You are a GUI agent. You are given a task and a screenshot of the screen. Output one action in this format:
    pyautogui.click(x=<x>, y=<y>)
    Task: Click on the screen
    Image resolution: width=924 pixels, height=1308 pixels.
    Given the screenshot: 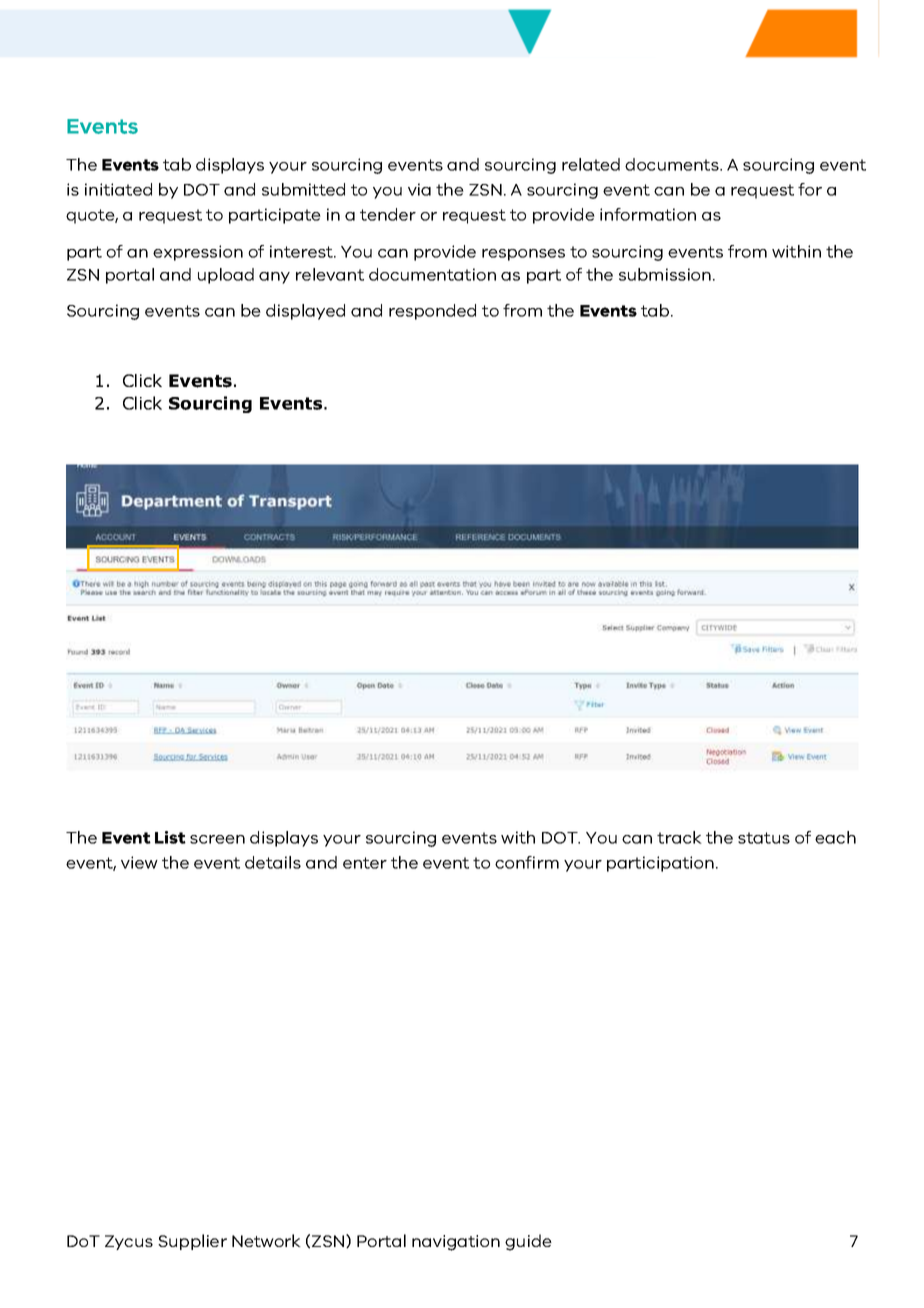 What is the action you would take?
    pyautogui.click(x=217, y=839)
